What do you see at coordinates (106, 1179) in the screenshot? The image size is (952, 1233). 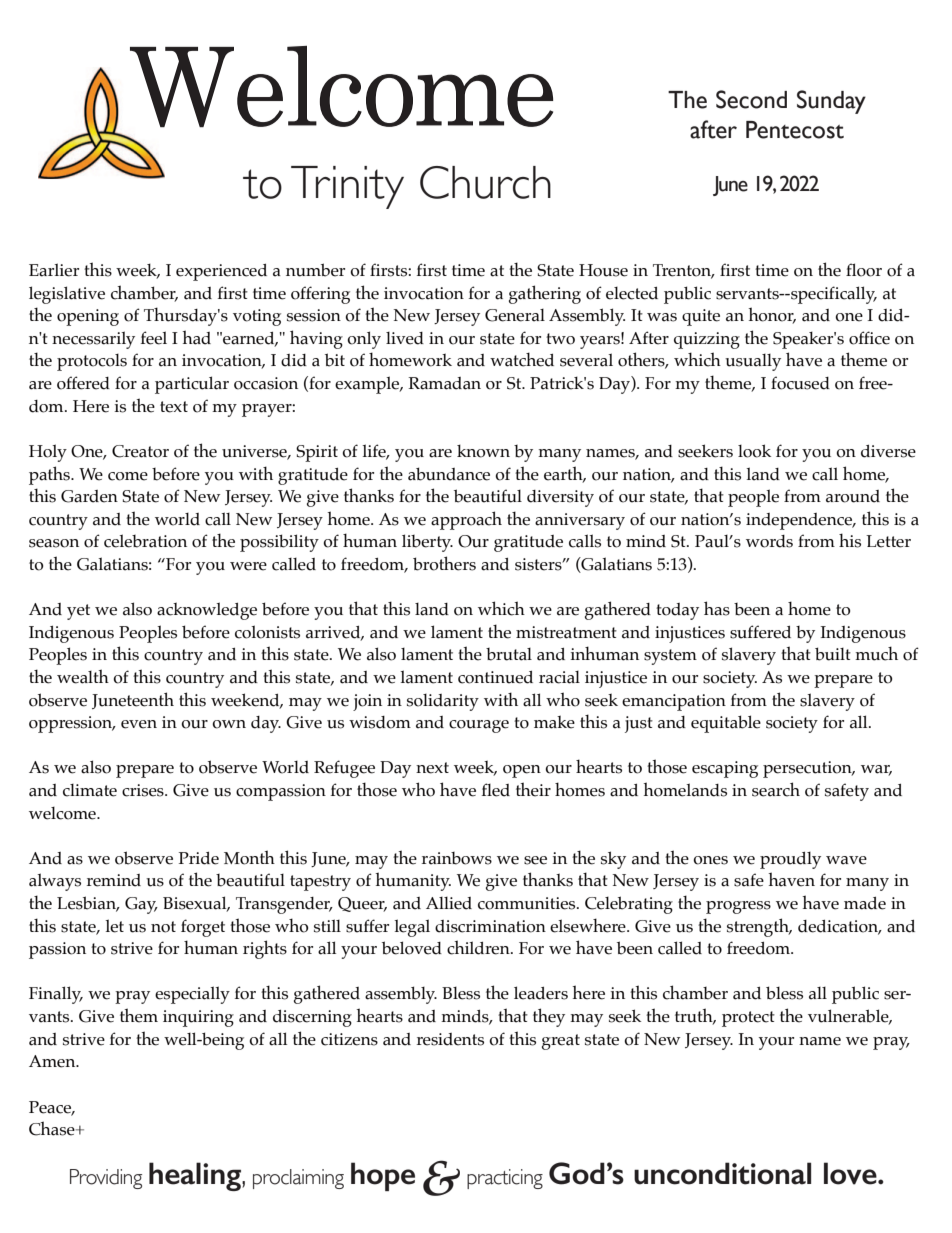 I see `Providing` at bounding box center [106, 1179].
